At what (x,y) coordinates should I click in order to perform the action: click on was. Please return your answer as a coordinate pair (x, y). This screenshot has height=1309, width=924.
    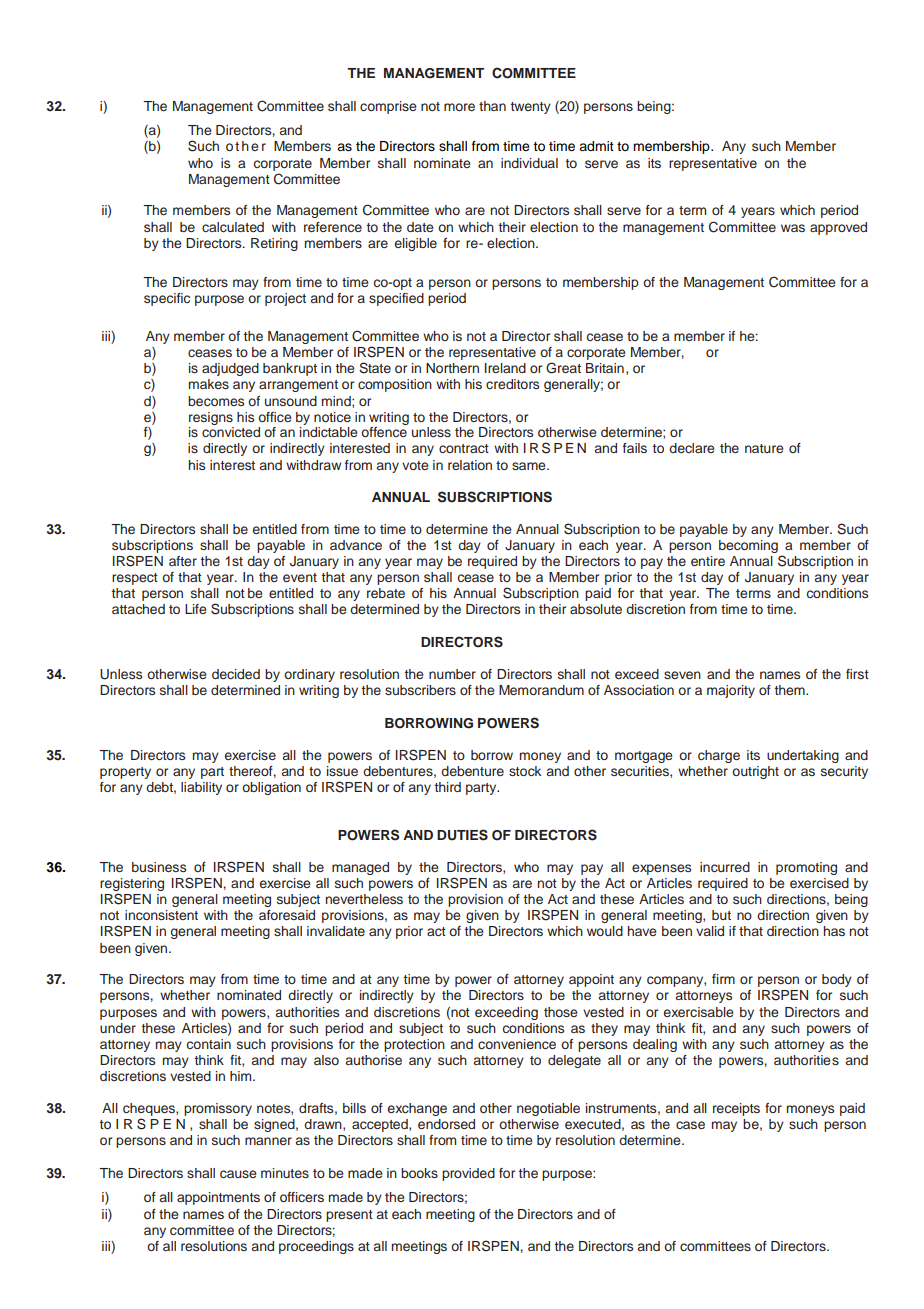
    Looking at the image, I should click on (793, 228).
